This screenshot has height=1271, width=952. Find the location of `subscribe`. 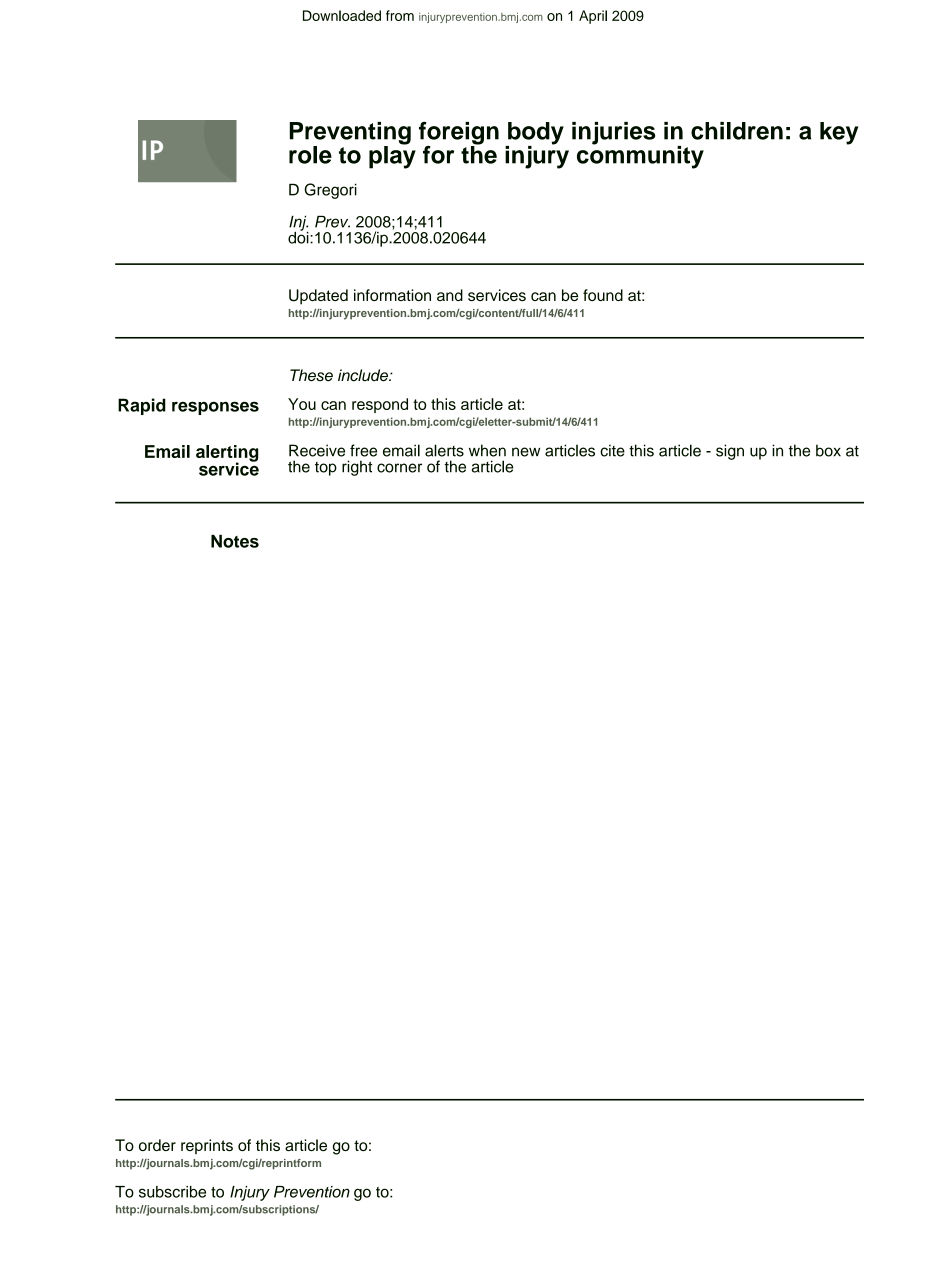

subscribe is located at coordinates (172, 1192).
